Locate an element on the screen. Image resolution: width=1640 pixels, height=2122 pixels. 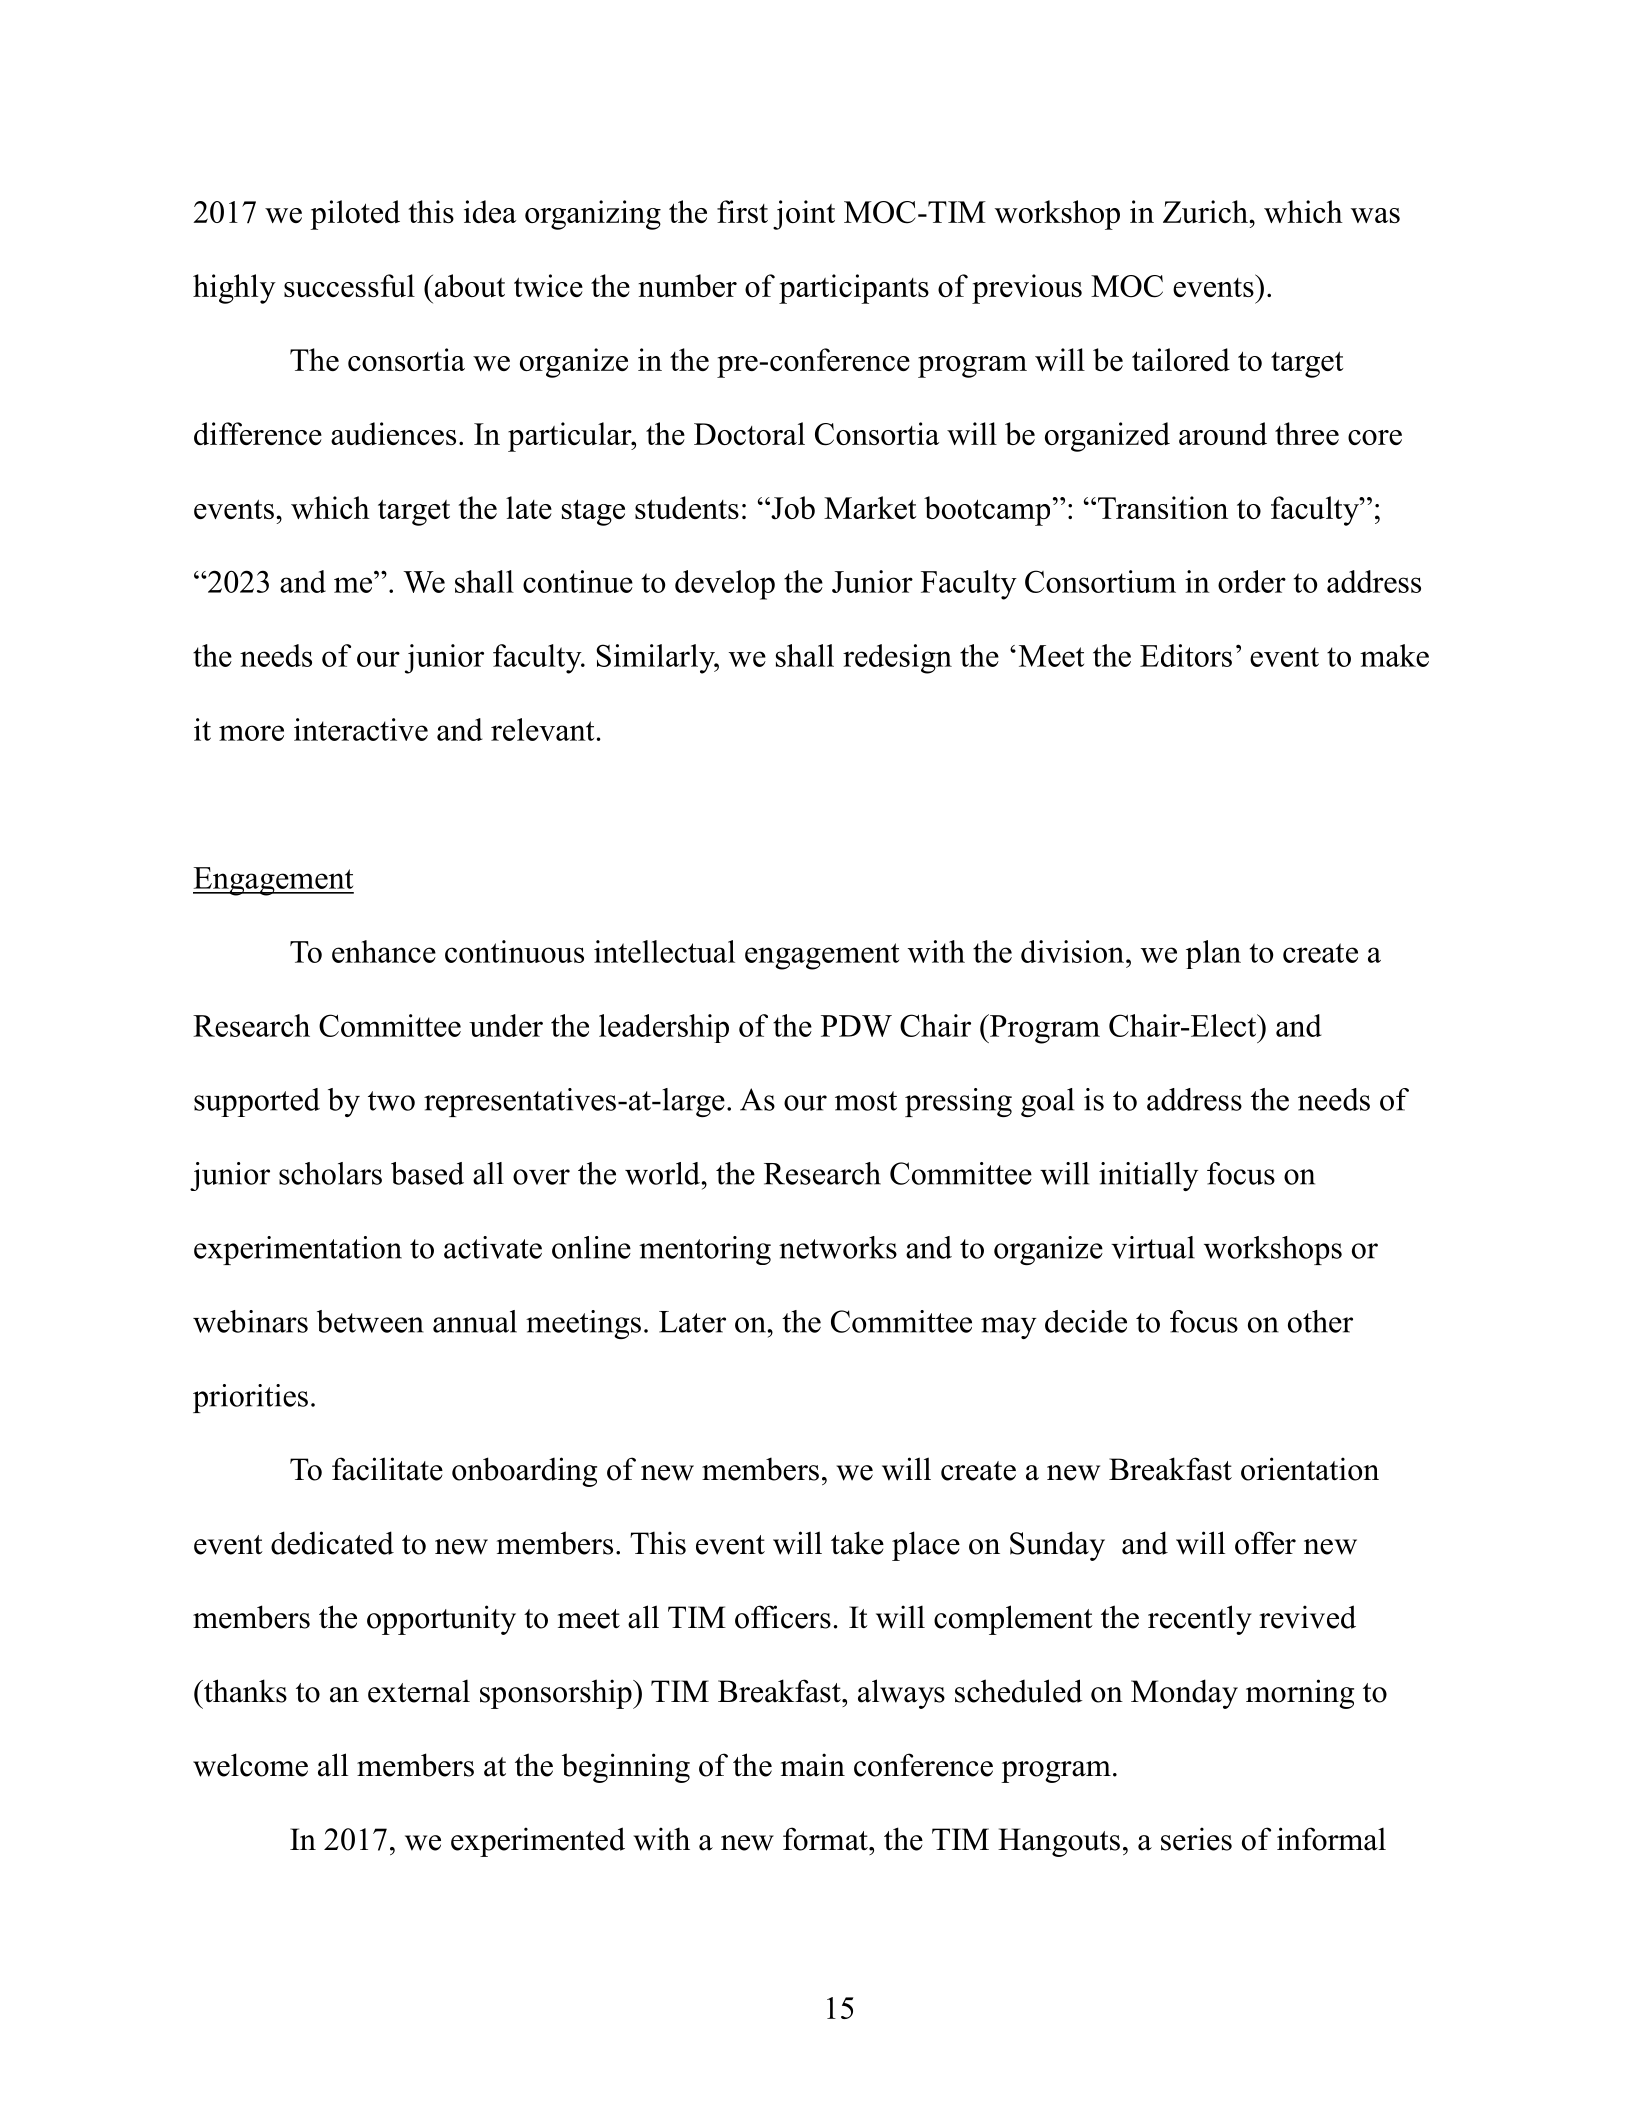
between is located at coordinates (370, 1321).
